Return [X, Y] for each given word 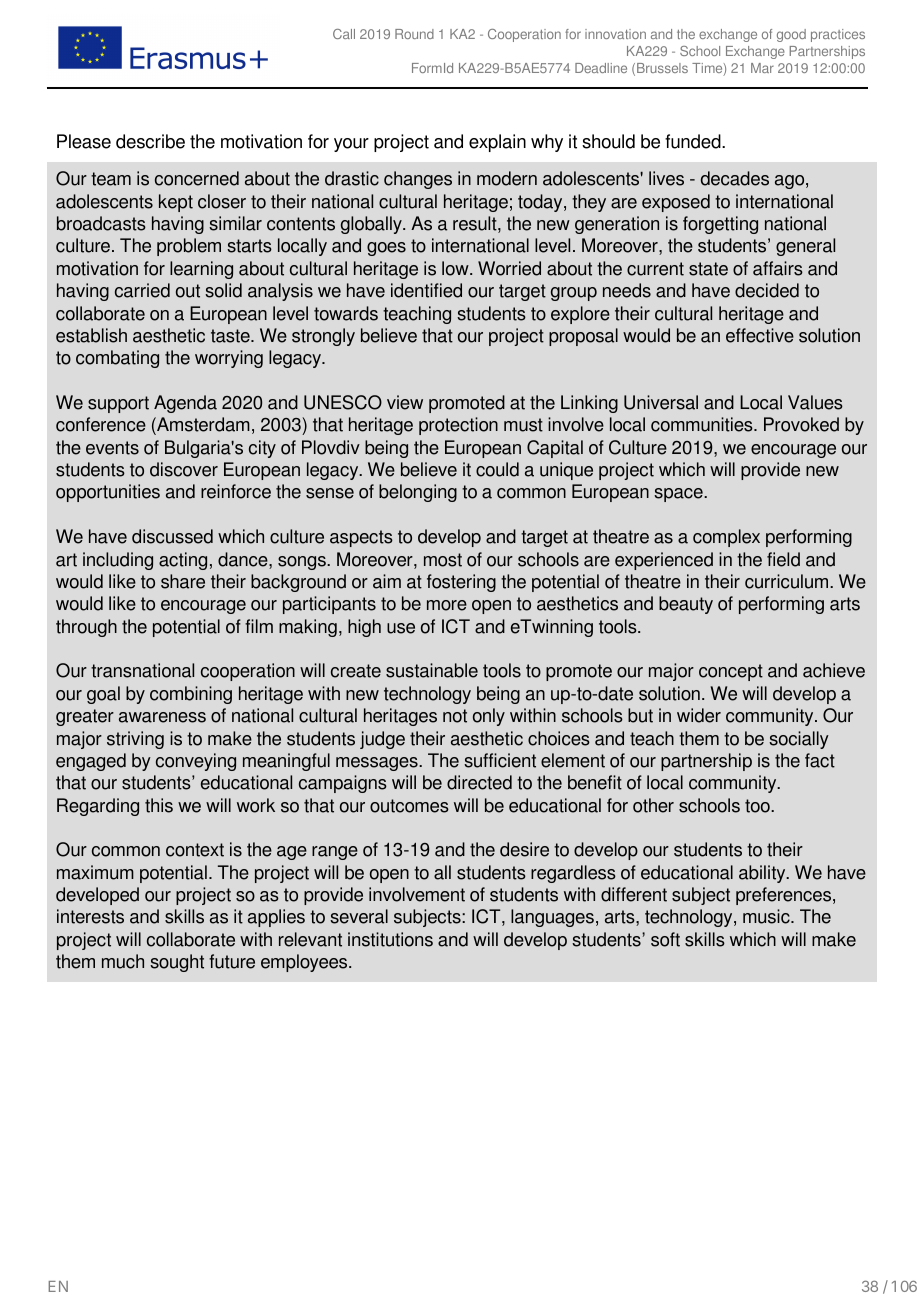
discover [184, 469]
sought [177, 963]
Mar [762, 68]
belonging [418, 493]
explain [497, 143]
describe [150, 141]
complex [726, 538]
